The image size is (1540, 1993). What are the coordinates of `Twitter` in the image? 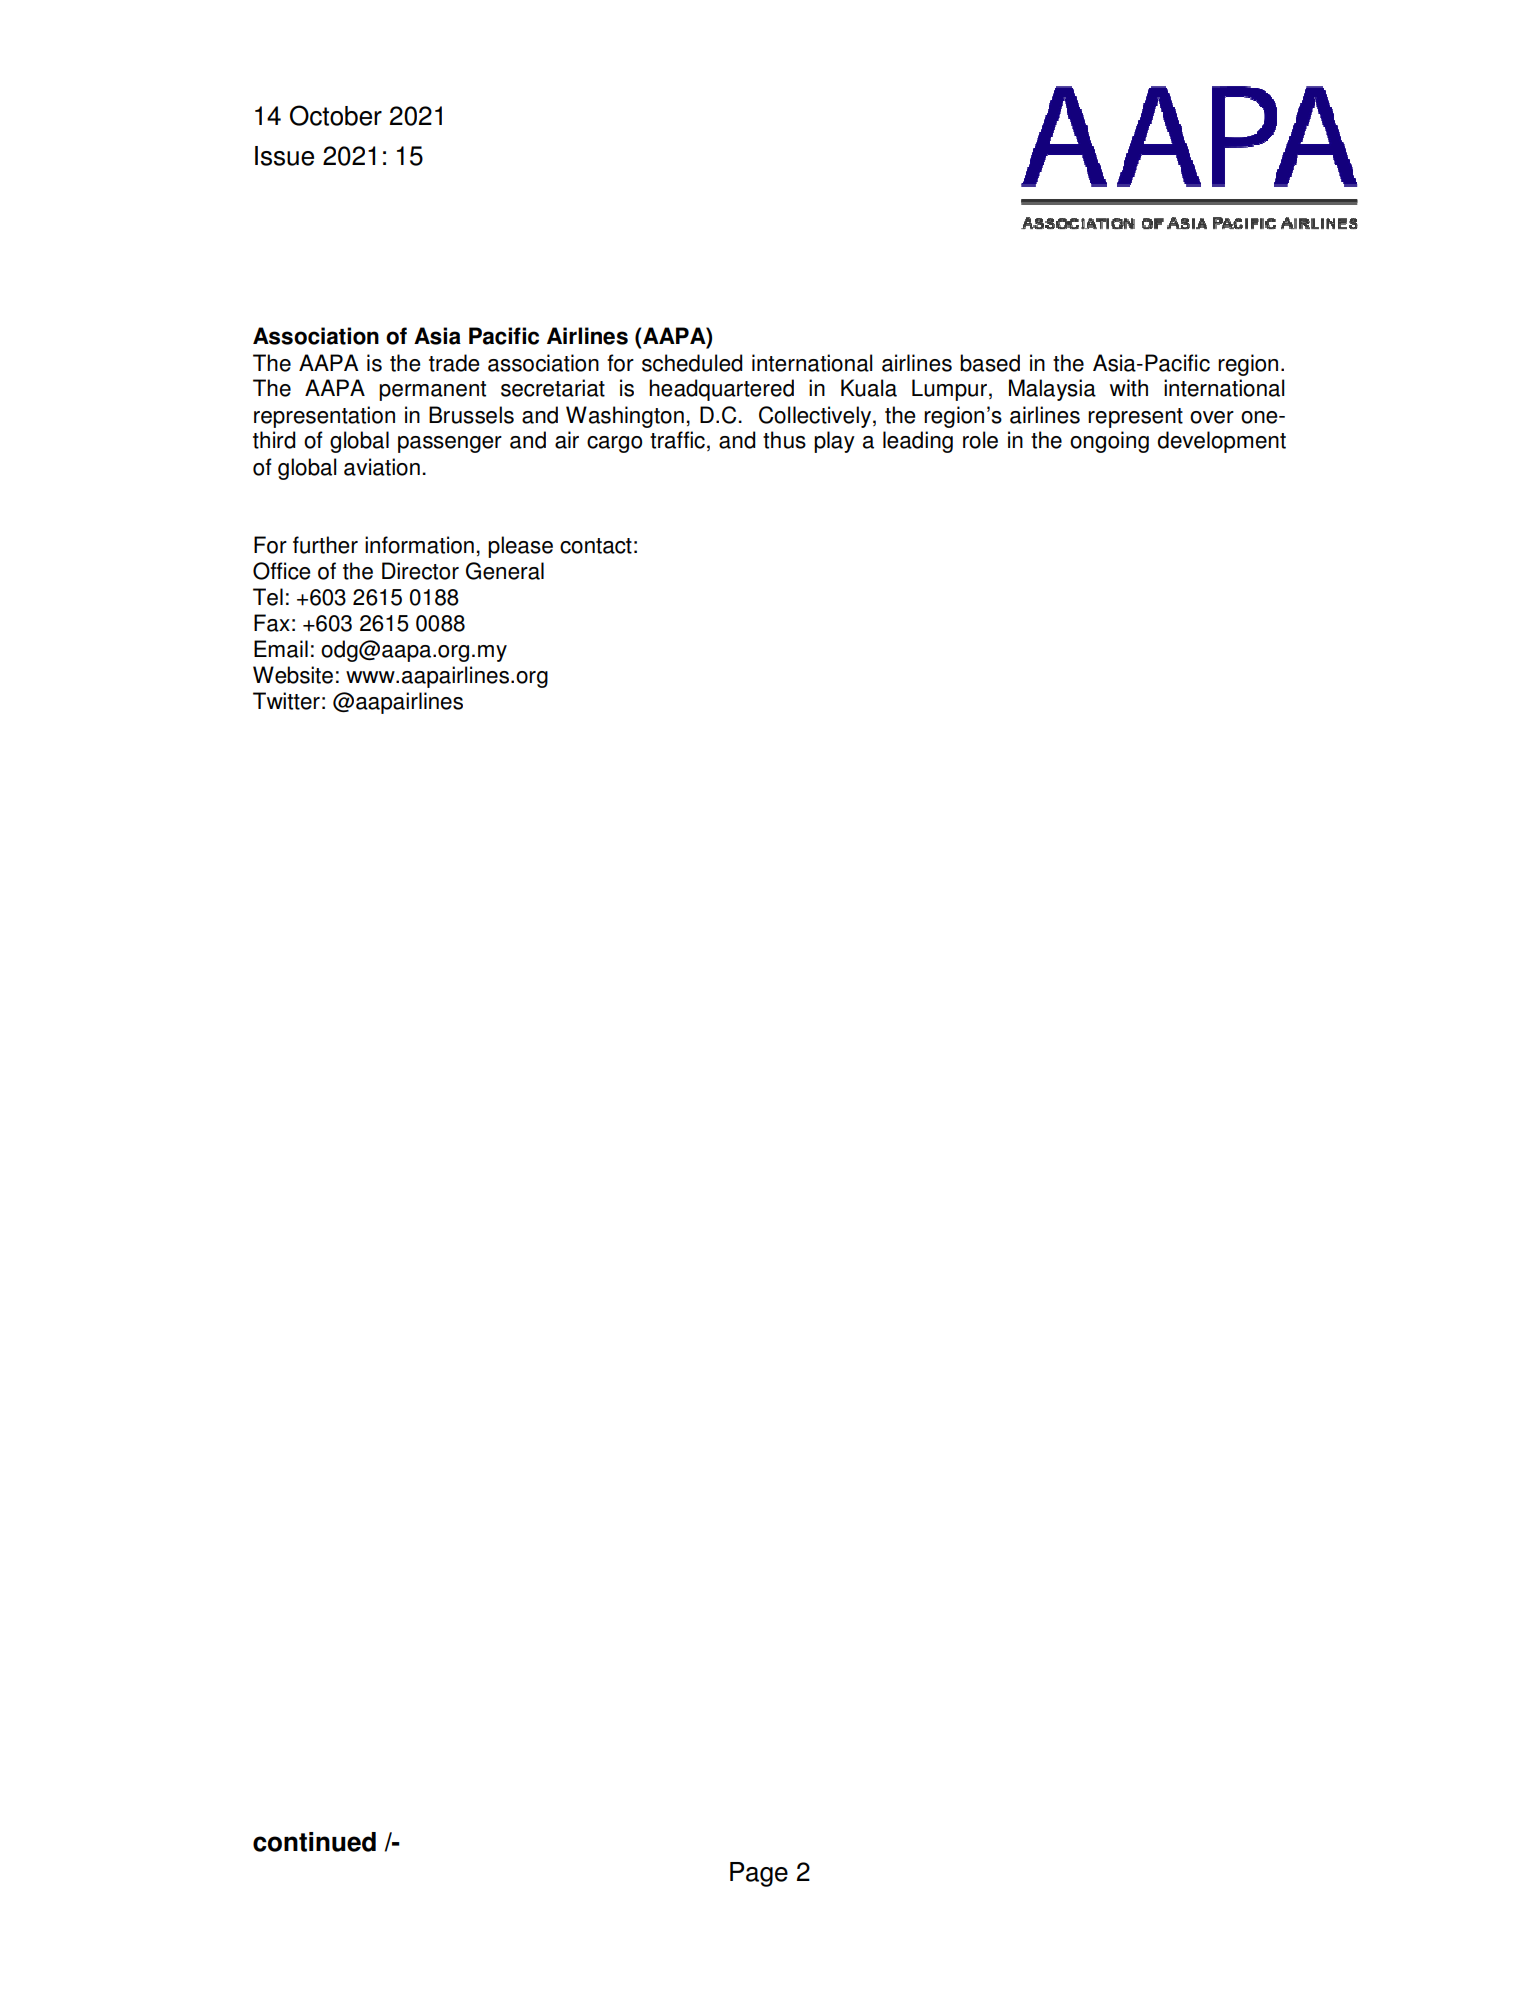 It's located at (286, 701).
